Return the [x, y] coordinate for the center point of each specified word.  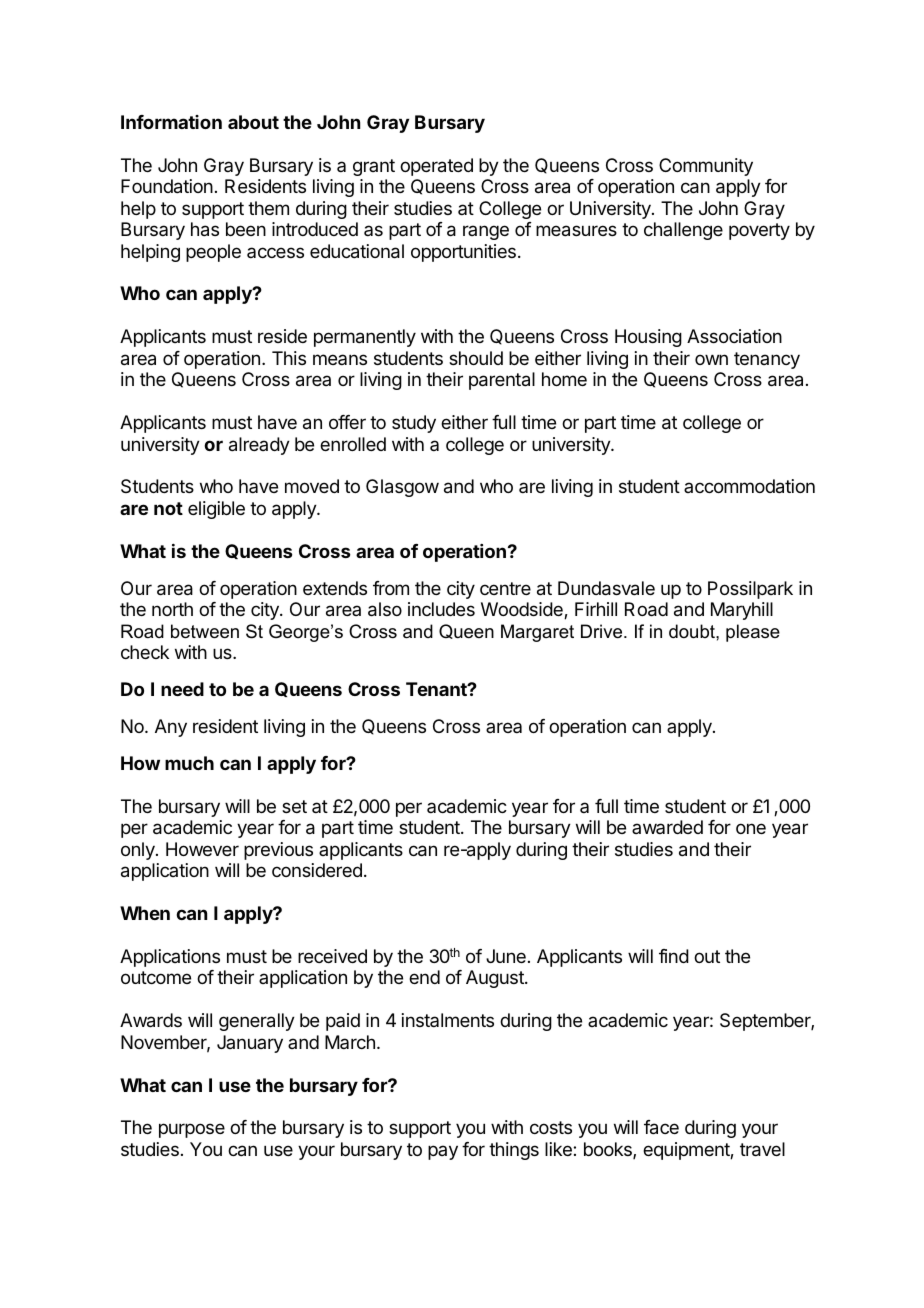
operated [436, 167]
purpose [192, 1130]
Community [706, 167]
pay [443, 1152]
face [661, 1127]
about [253, 122]
